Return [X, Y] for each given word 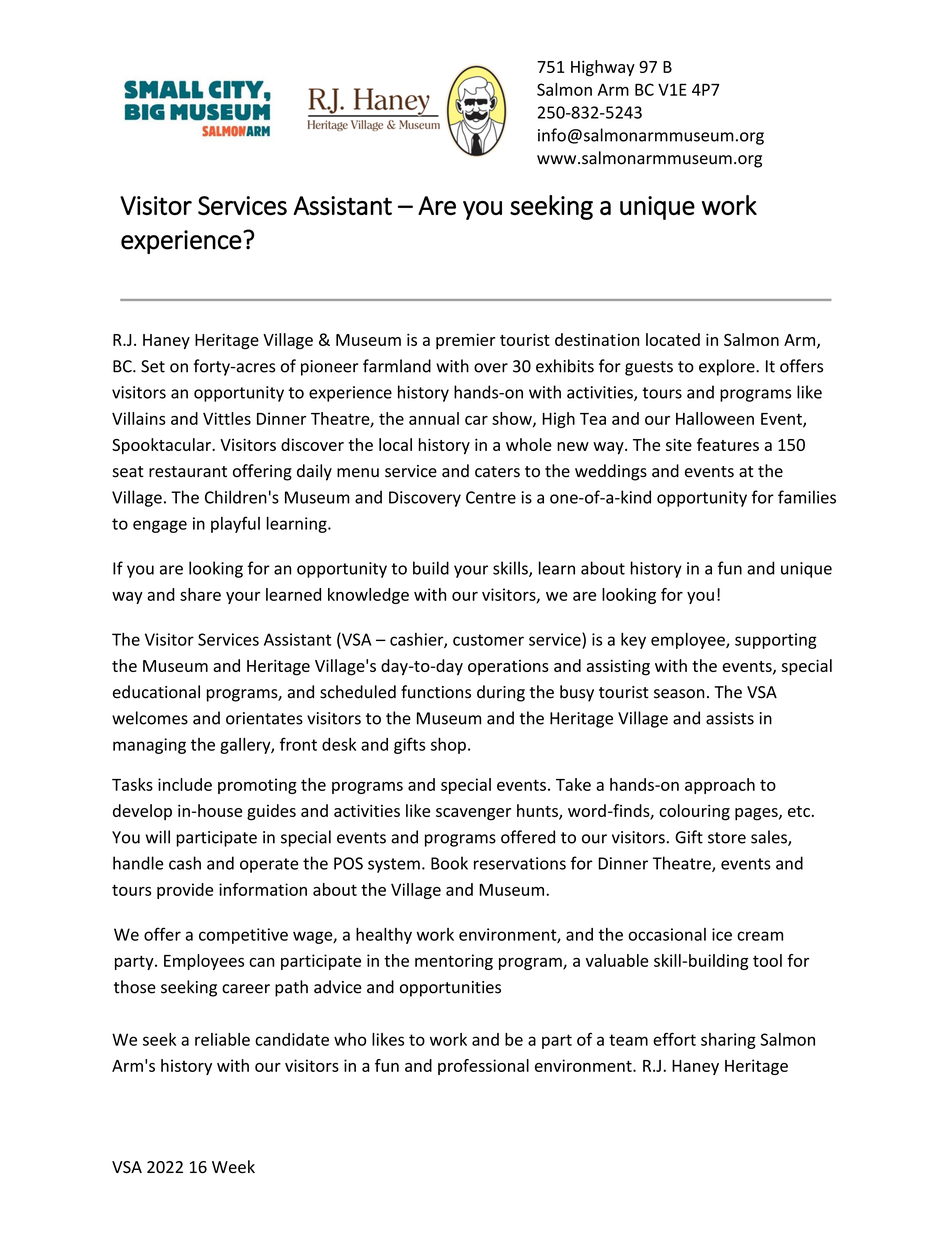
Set [153, 366]
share [200, 594]
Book [449, 863]
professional [483, 1067]
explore [728, 367]
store [727, 838]
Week [233, 1167]
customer [488, 640]
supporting [776, 641]
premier [465, 341]
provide [185, 891]
